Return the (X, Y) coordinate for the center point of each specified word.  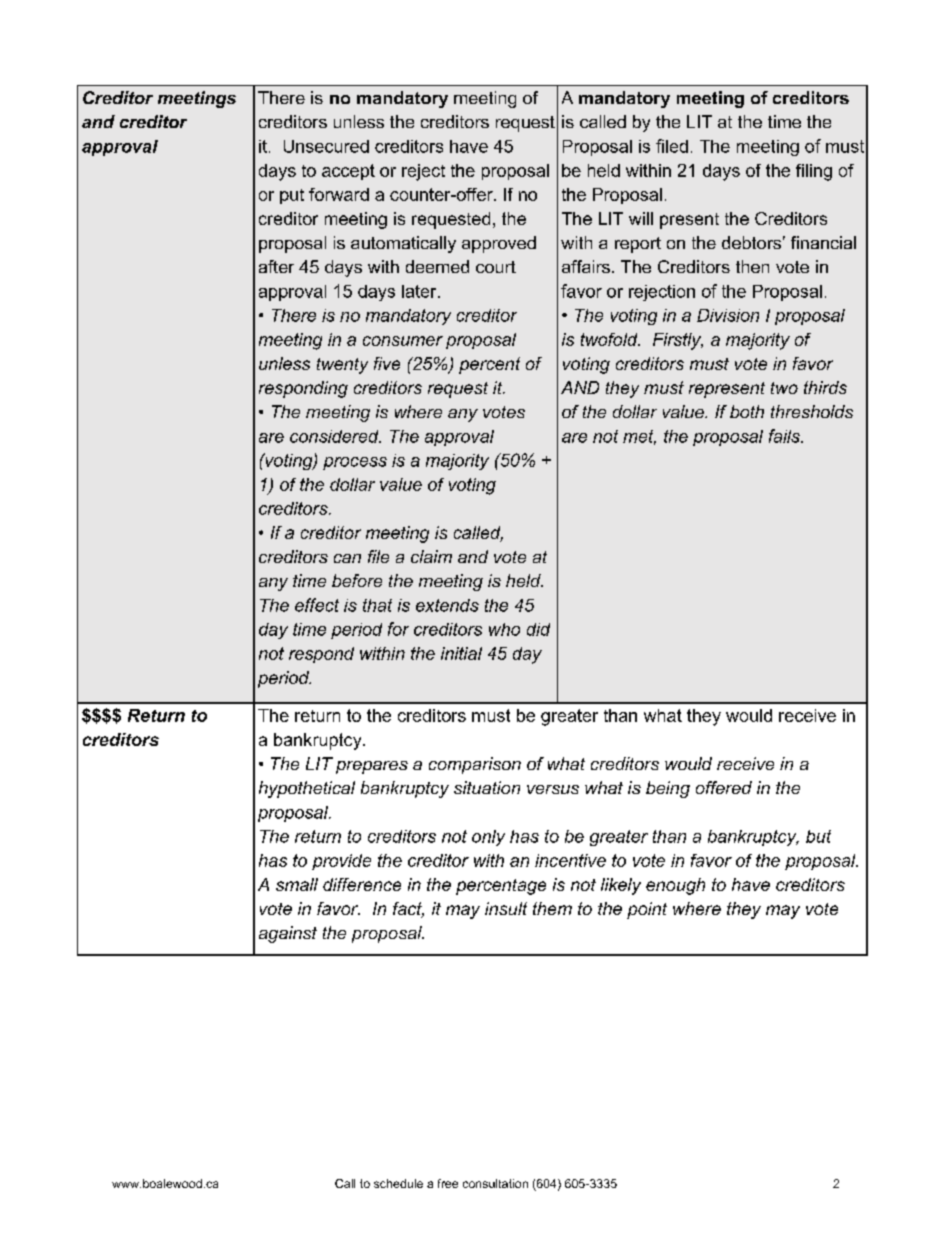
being (668, 789)
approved (499, 244)
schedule (398, 1183)
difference (362, 884)
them (552, 908)
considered (335, 436)
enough (675, 886)
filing (814, 172)
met (639, 437)
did (538, 629)
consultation (495, 1183)
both (747, 411)
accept (348, 172)
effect (317, 605)
